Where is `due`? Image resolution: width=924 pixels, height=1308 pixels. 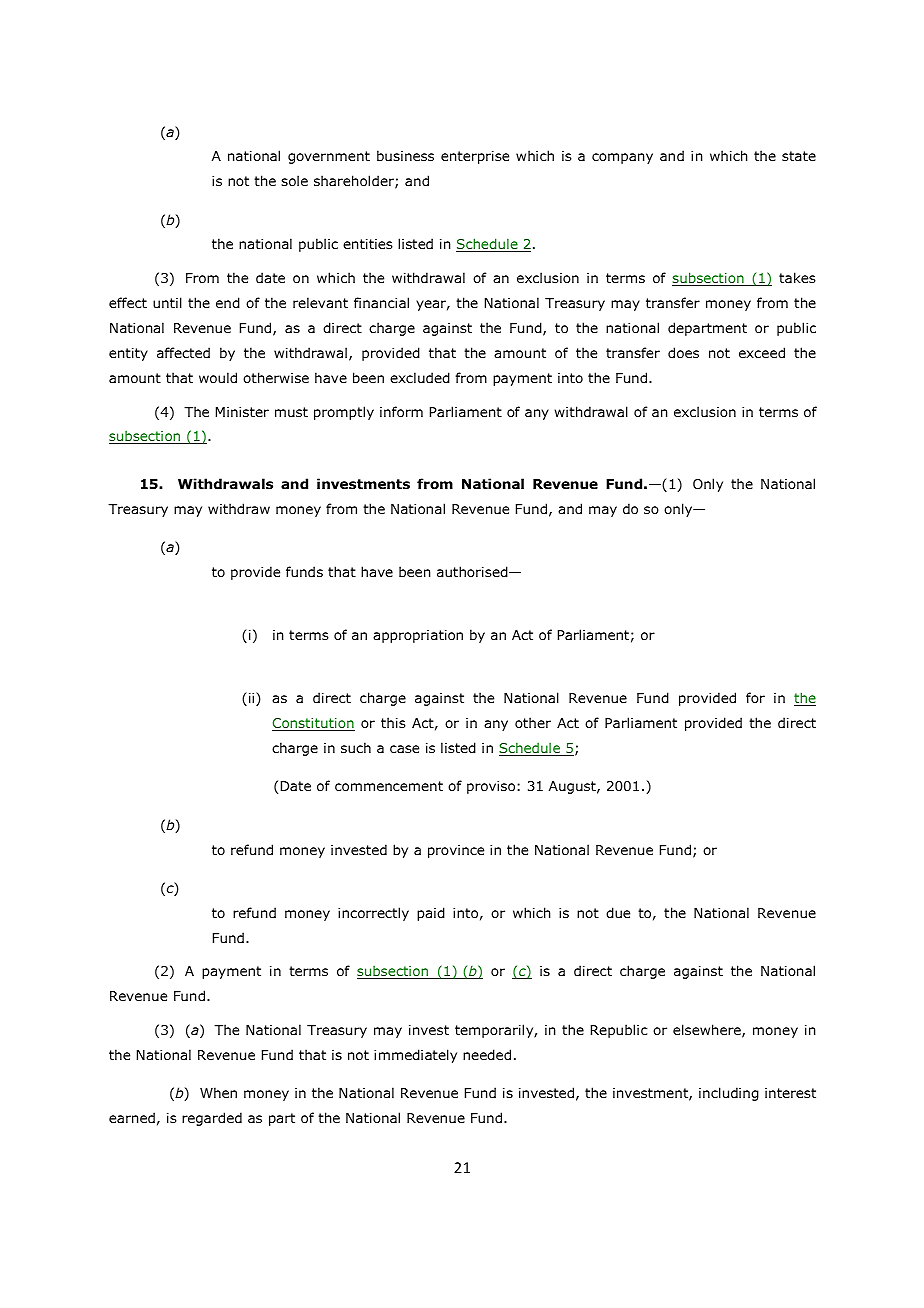
due is located at coordinates (618, 913).
